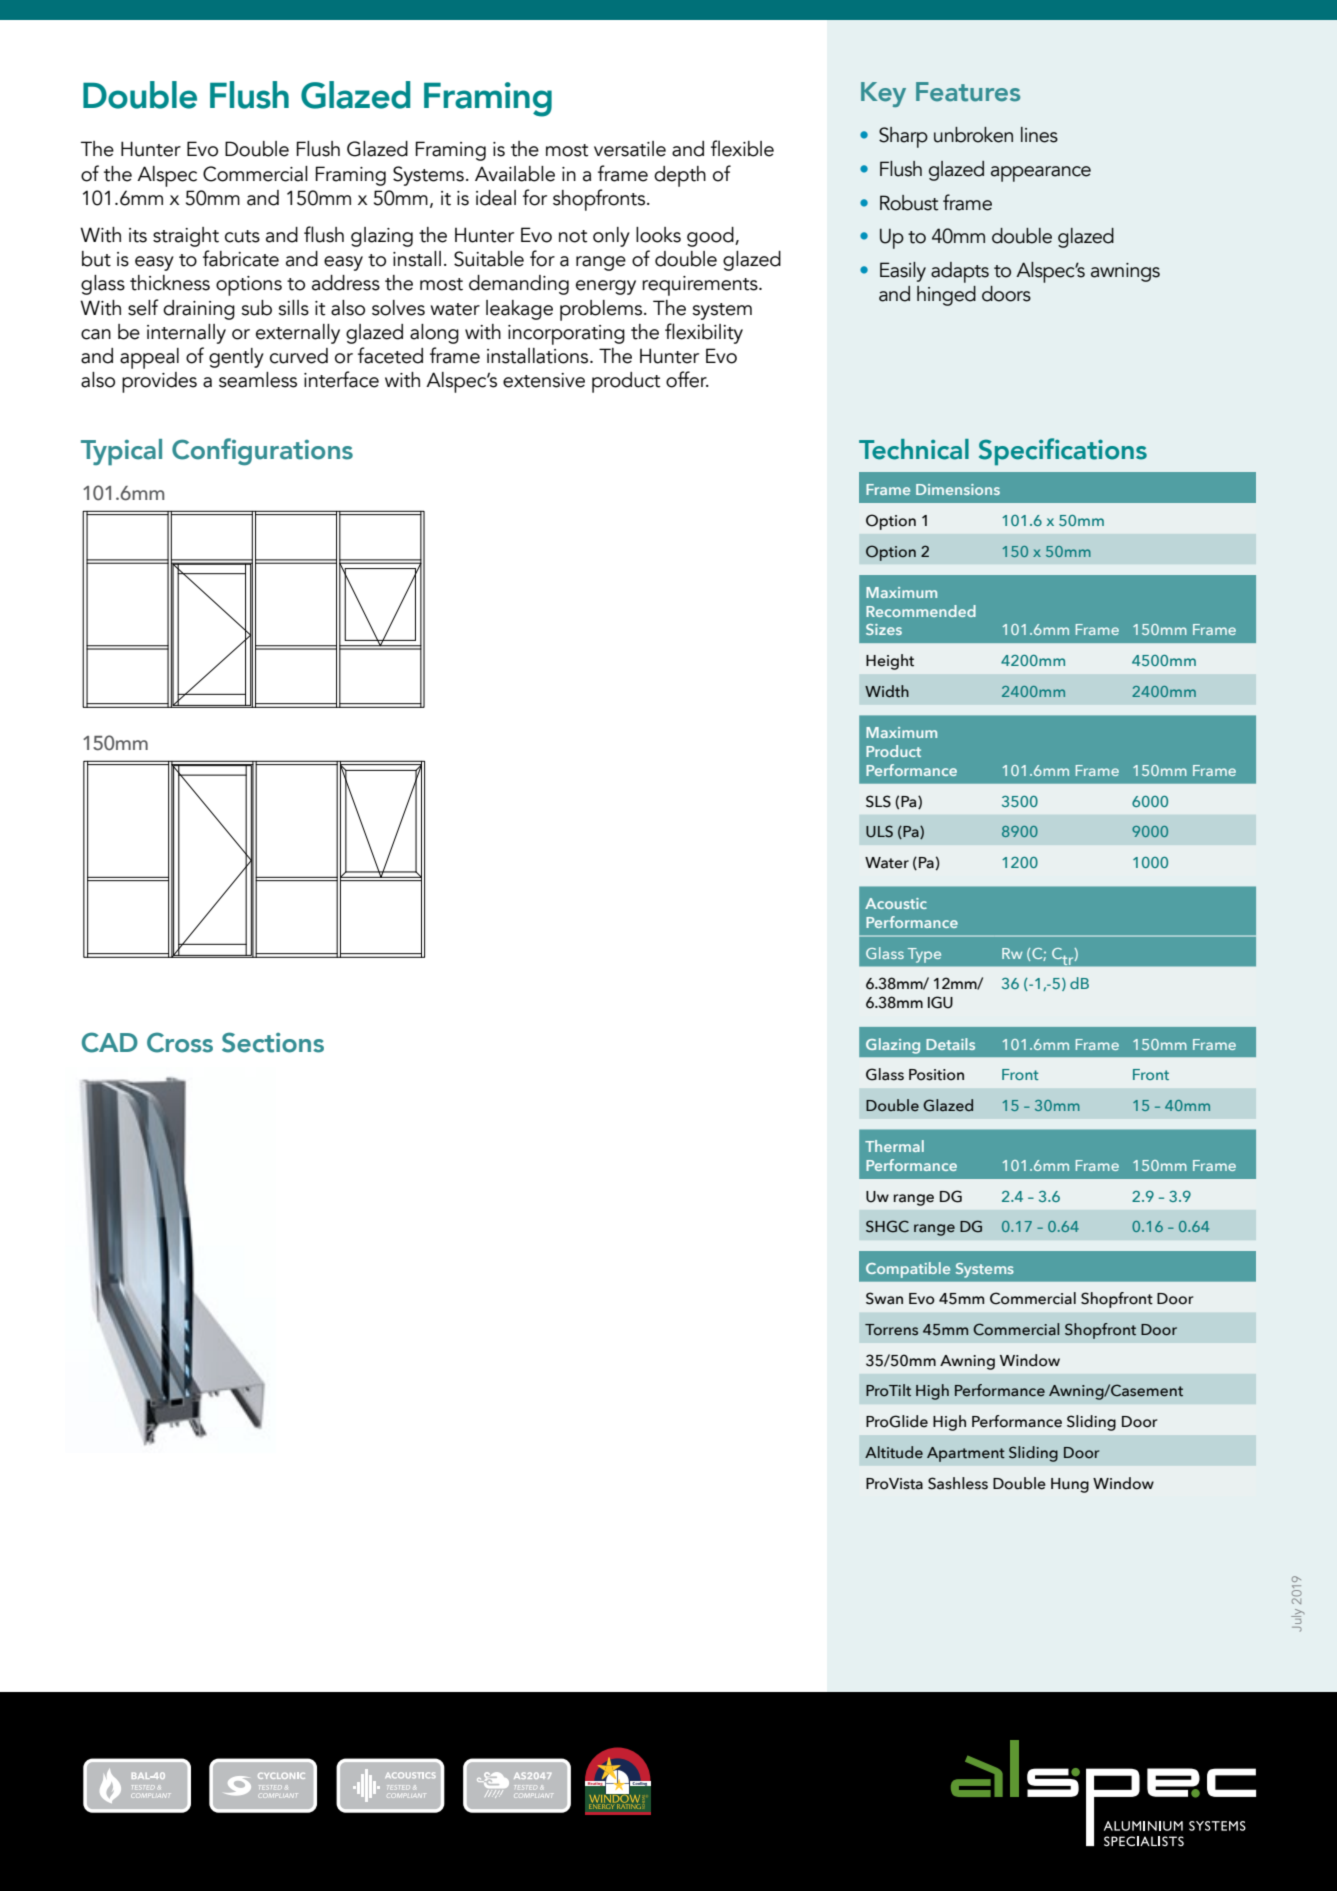 This screenshot has height=1891, width=1337. Describe the element at coordinates (887, 691) in the screenshot. I see `Width` at that location.
